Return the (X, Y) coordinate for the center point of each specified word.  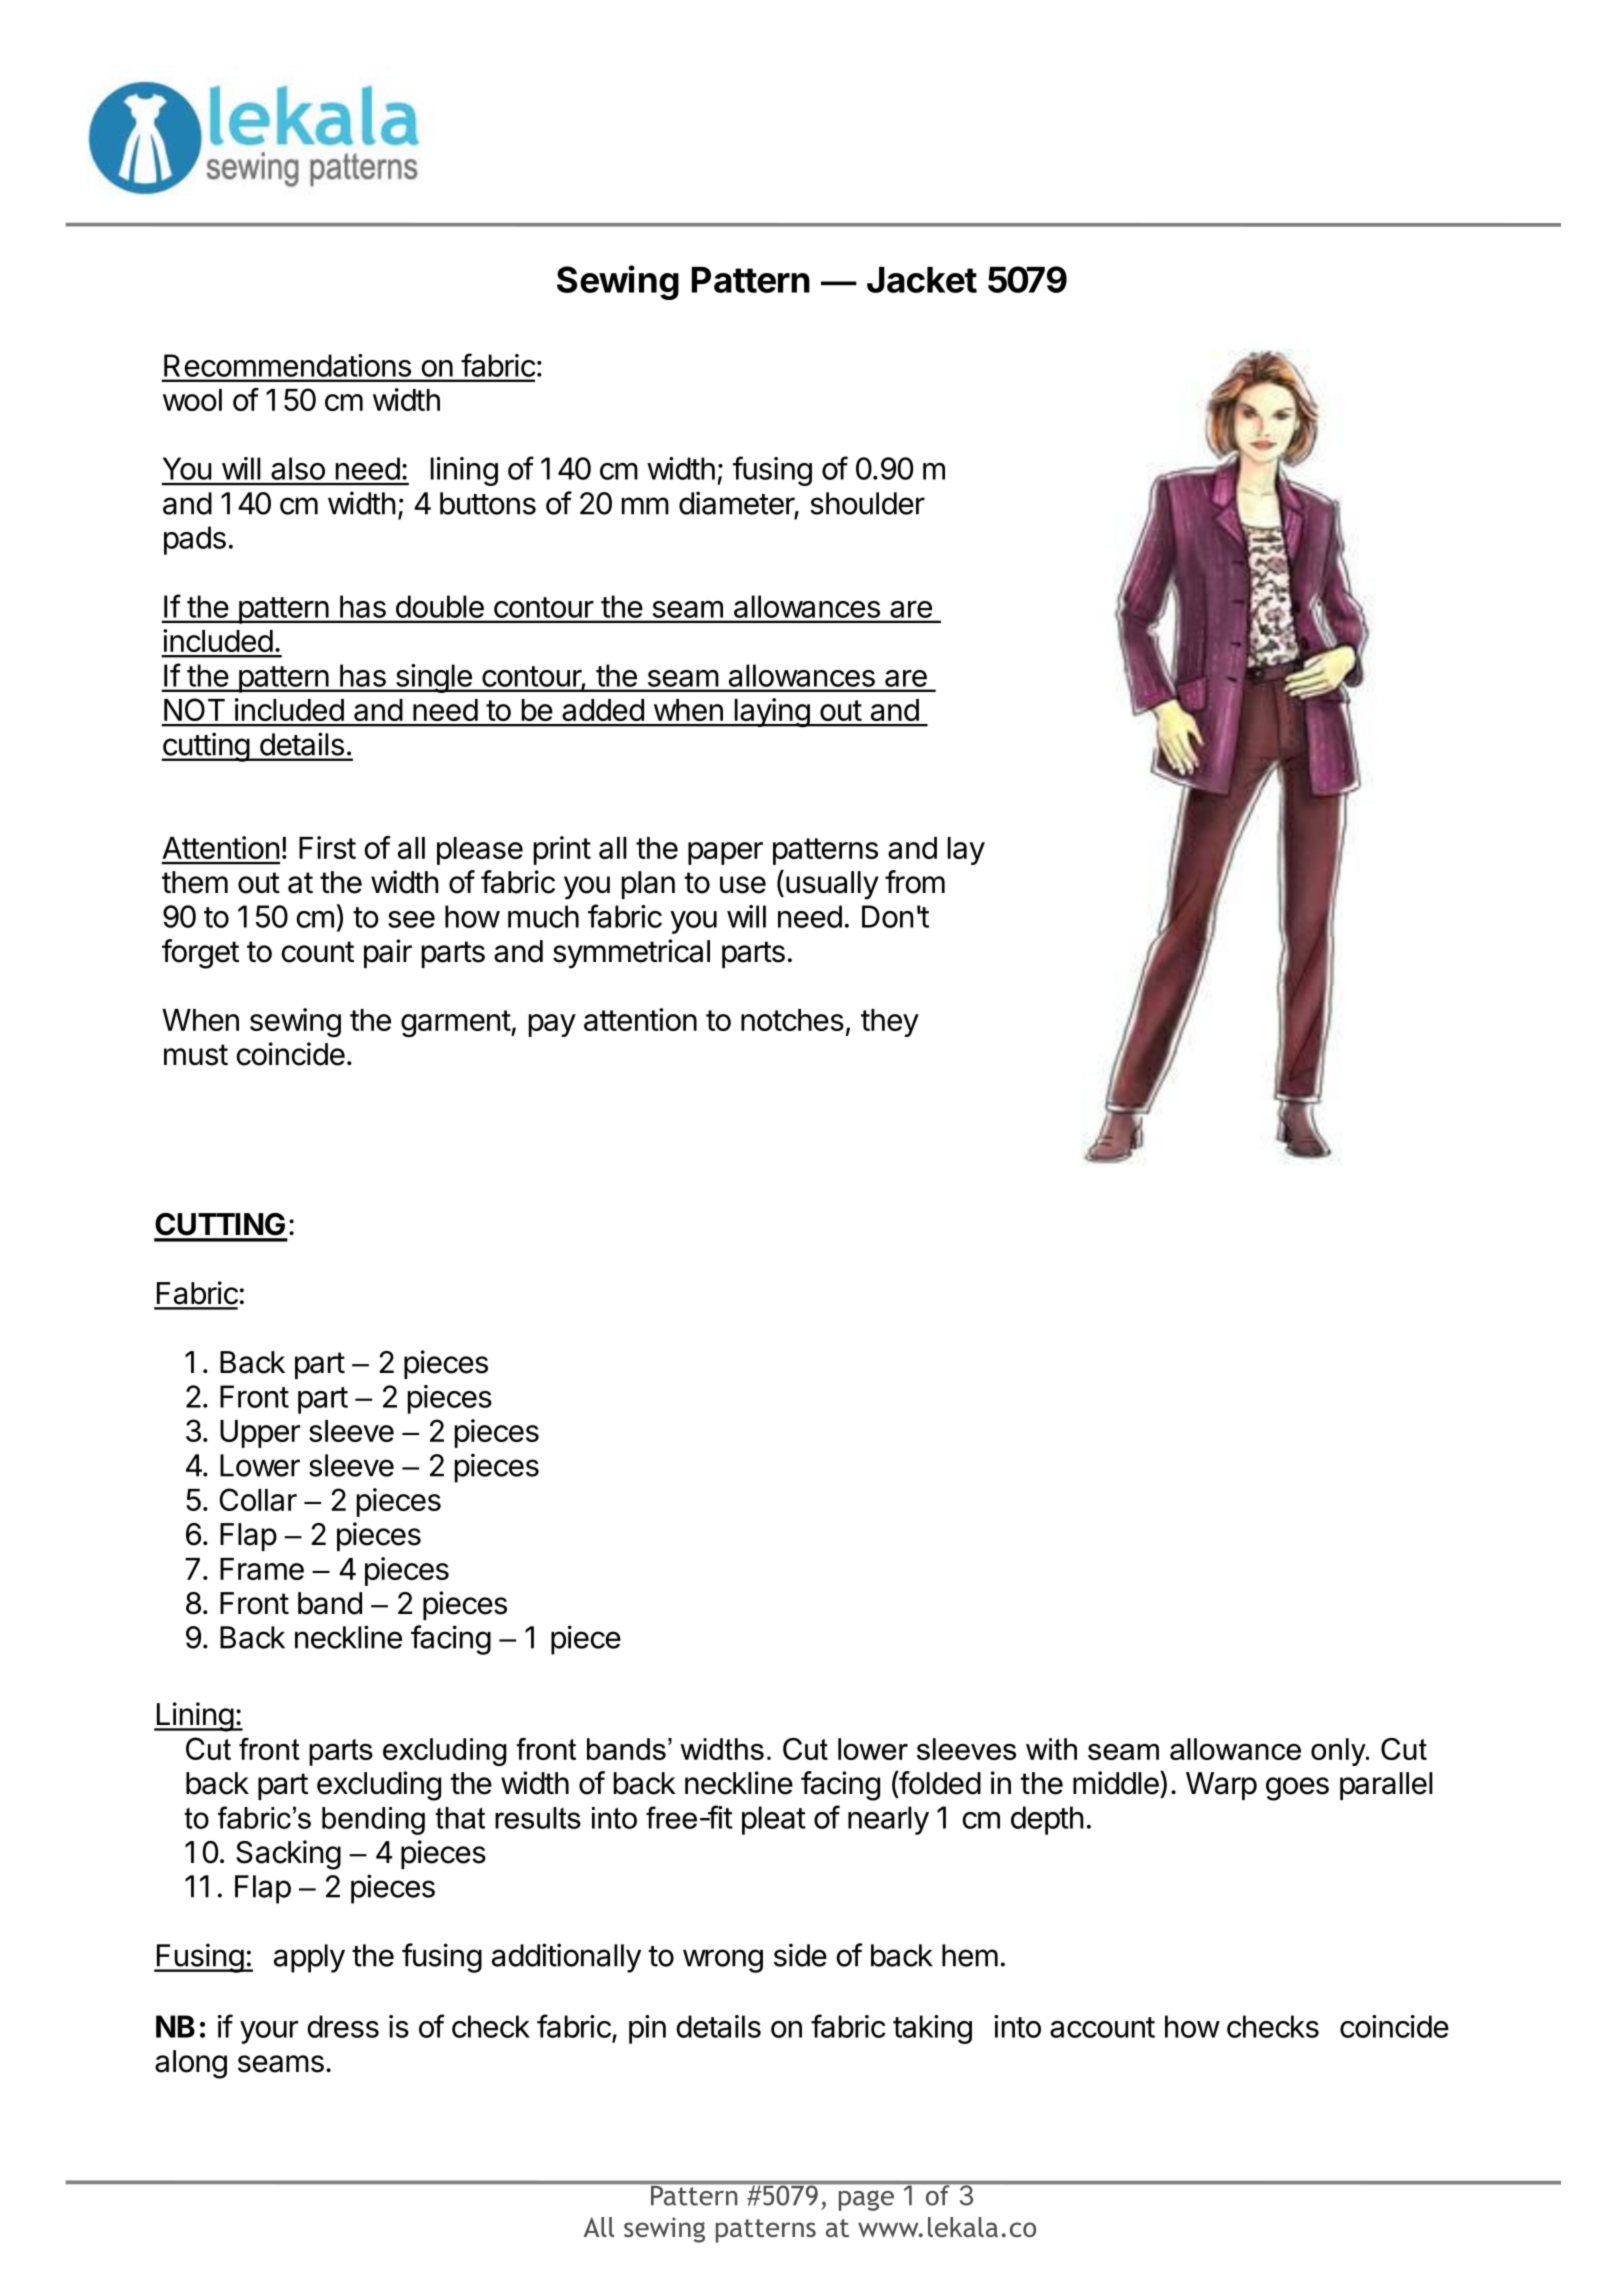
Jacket (922, 280)
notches (792, 1020)
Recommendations (287, 365)
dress (343, 2026)
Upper (260, 1434)
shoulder (867, 503)
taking (932, 2029)
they (890, 1023)
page (866, 2200)
